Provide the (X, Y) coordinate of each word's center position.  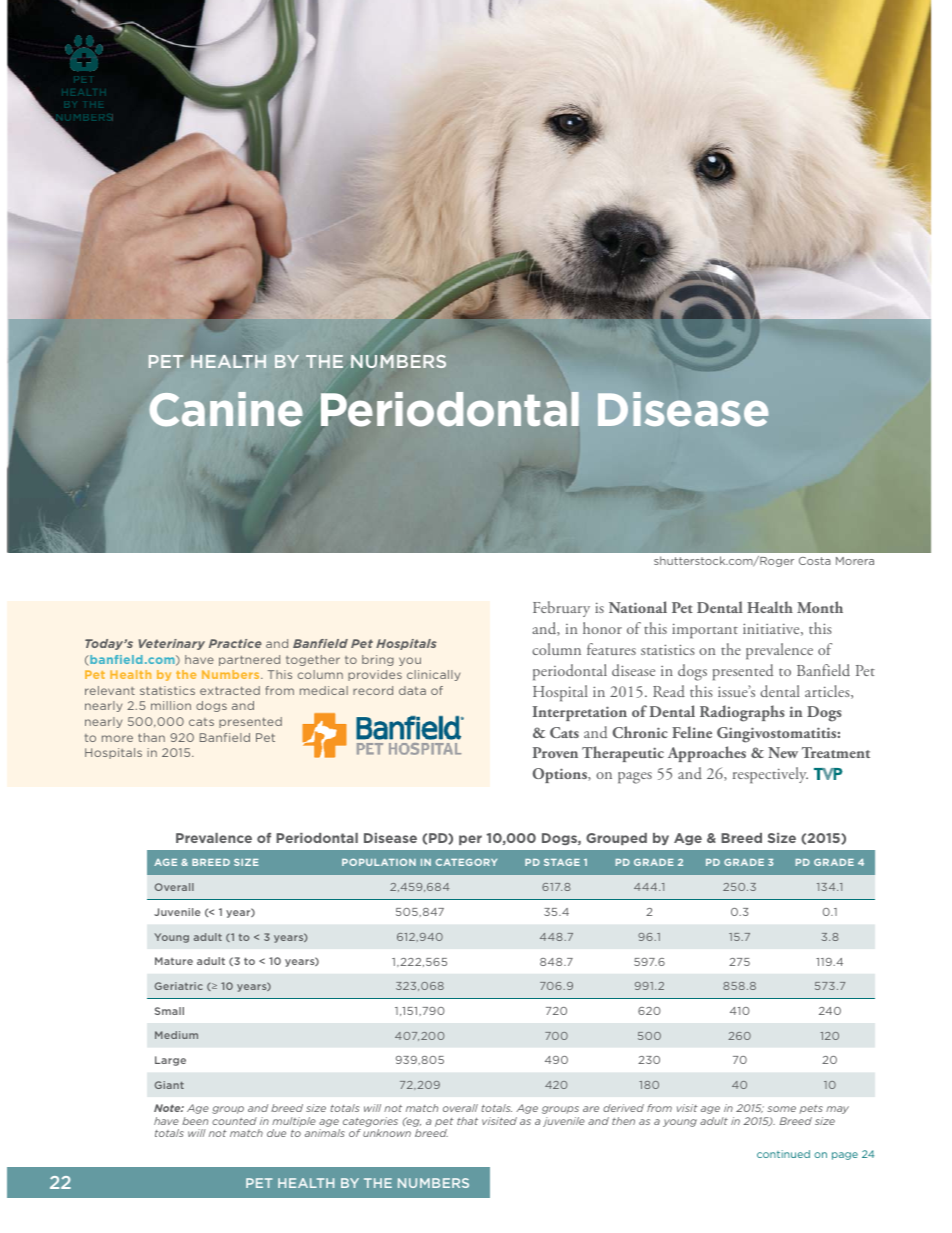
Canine (225, 409)
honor (602, 628)
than (151, 737)
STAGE (562, 862)
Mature (174, 961)
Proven (555, 752)
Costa (815, 561)
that (467, 1121)
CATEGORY (466, 862)
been (195, 1121)
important (705, 631)
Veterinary (172, 644)
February (561, 609)
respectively (770, 775)
